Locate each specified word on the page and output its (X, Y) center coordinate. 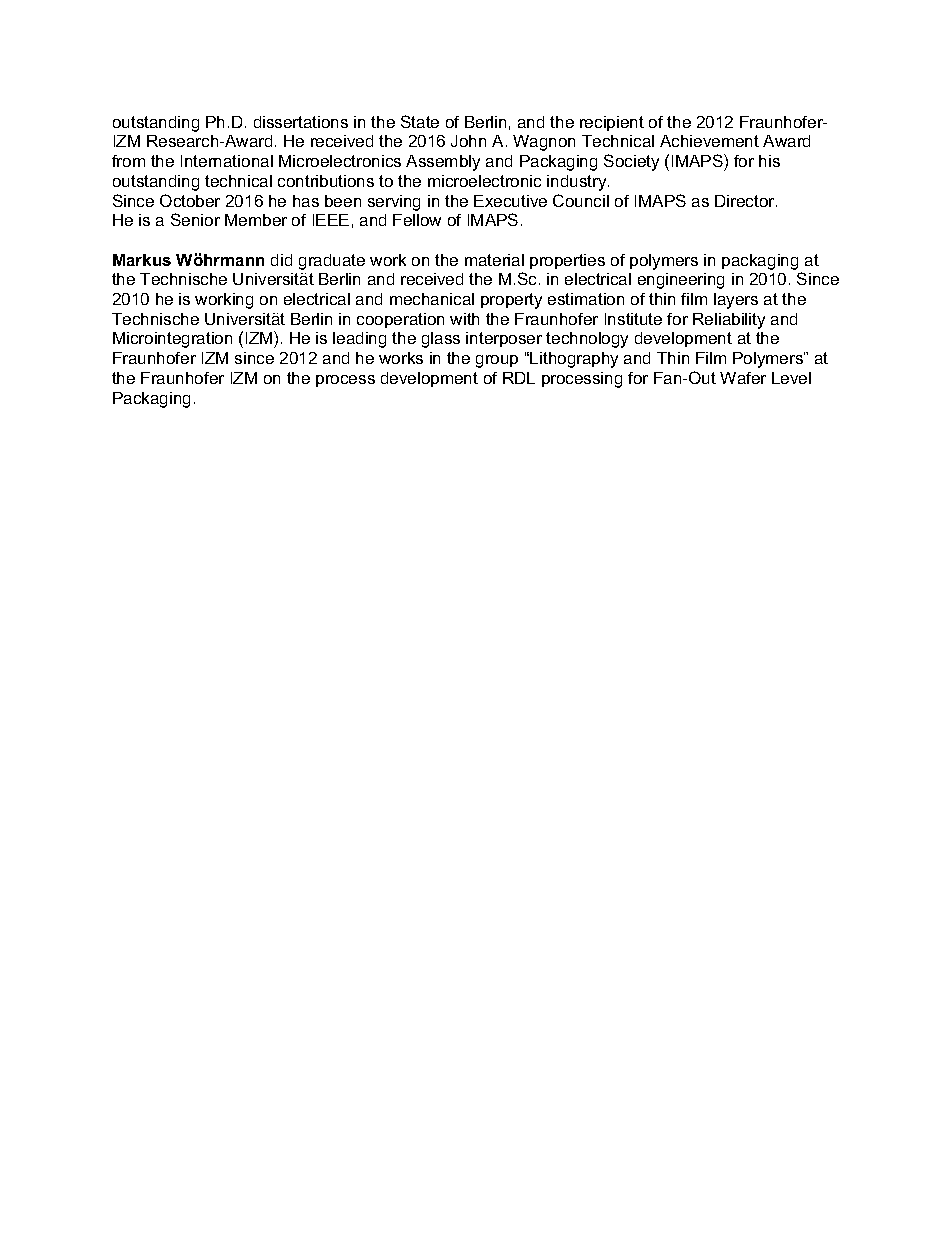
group (497, 361)
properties (567, 261)
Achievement (709, 141)
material (494, 260)
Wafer (743, 378)
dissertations (301, 122)
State (420, 121)
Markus (142, 260)
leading (359, 340)
